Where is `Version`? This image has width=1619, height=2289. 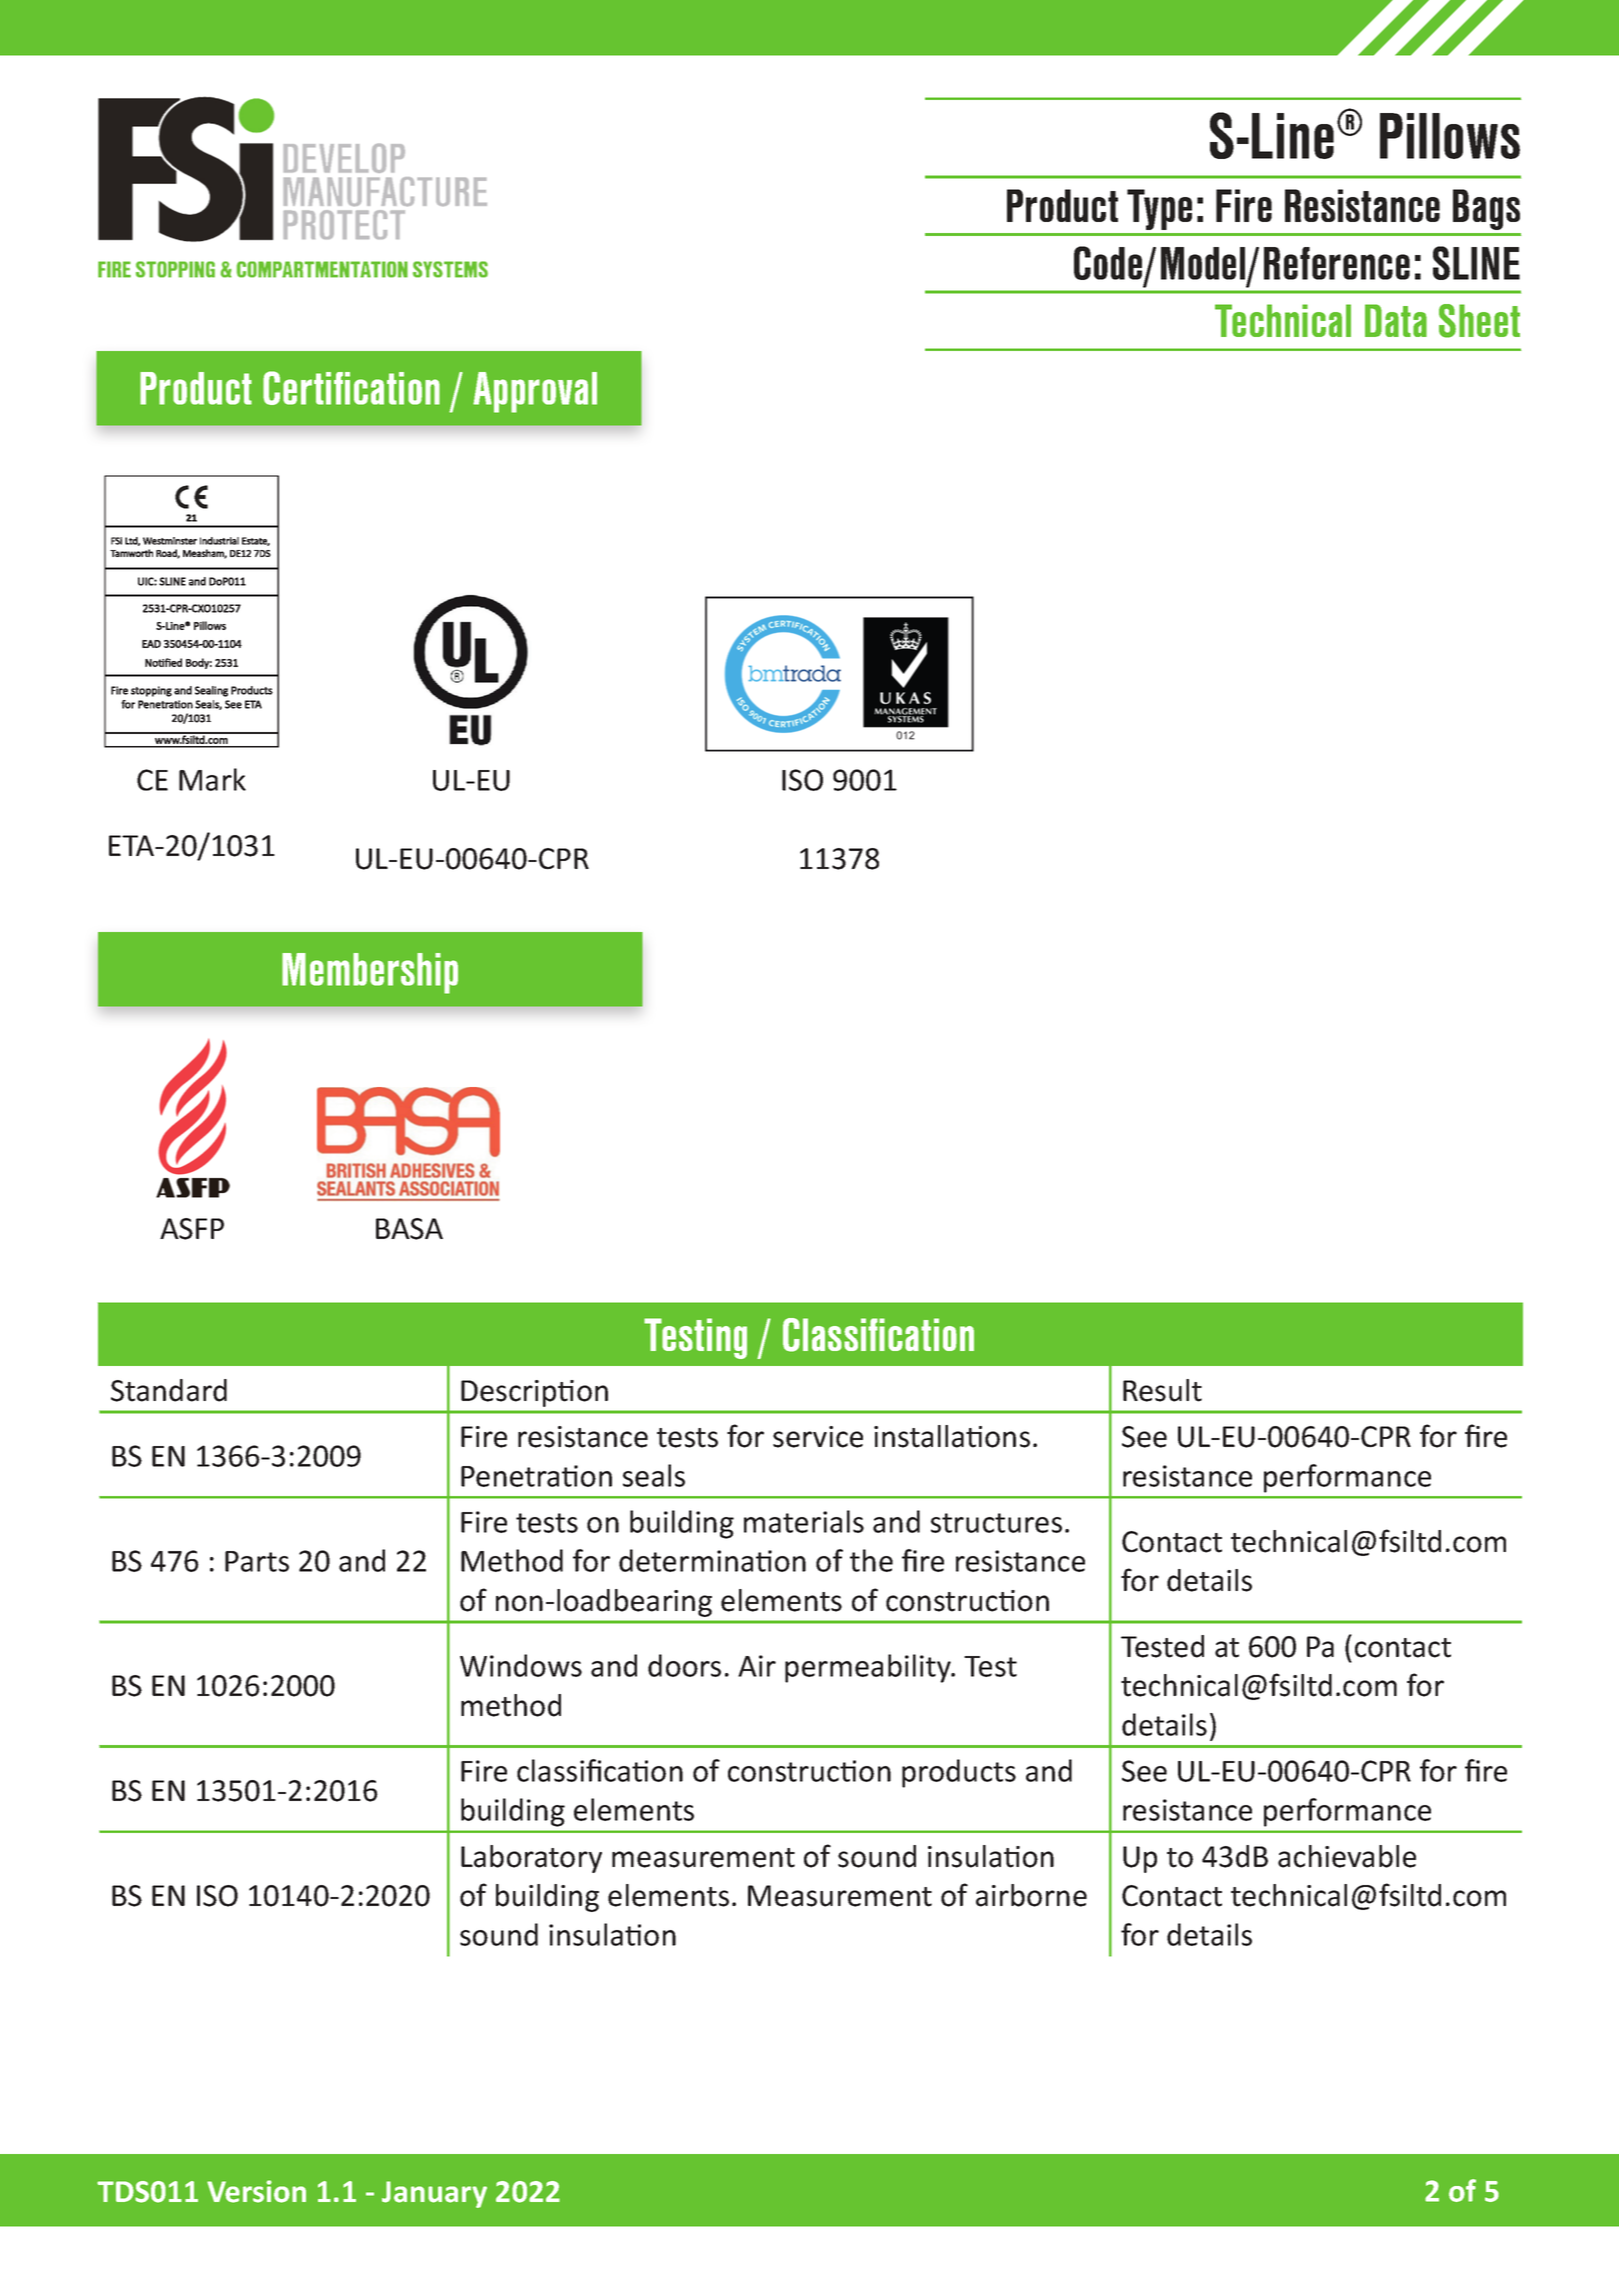 Version is located at coordinates (256, 2191).
